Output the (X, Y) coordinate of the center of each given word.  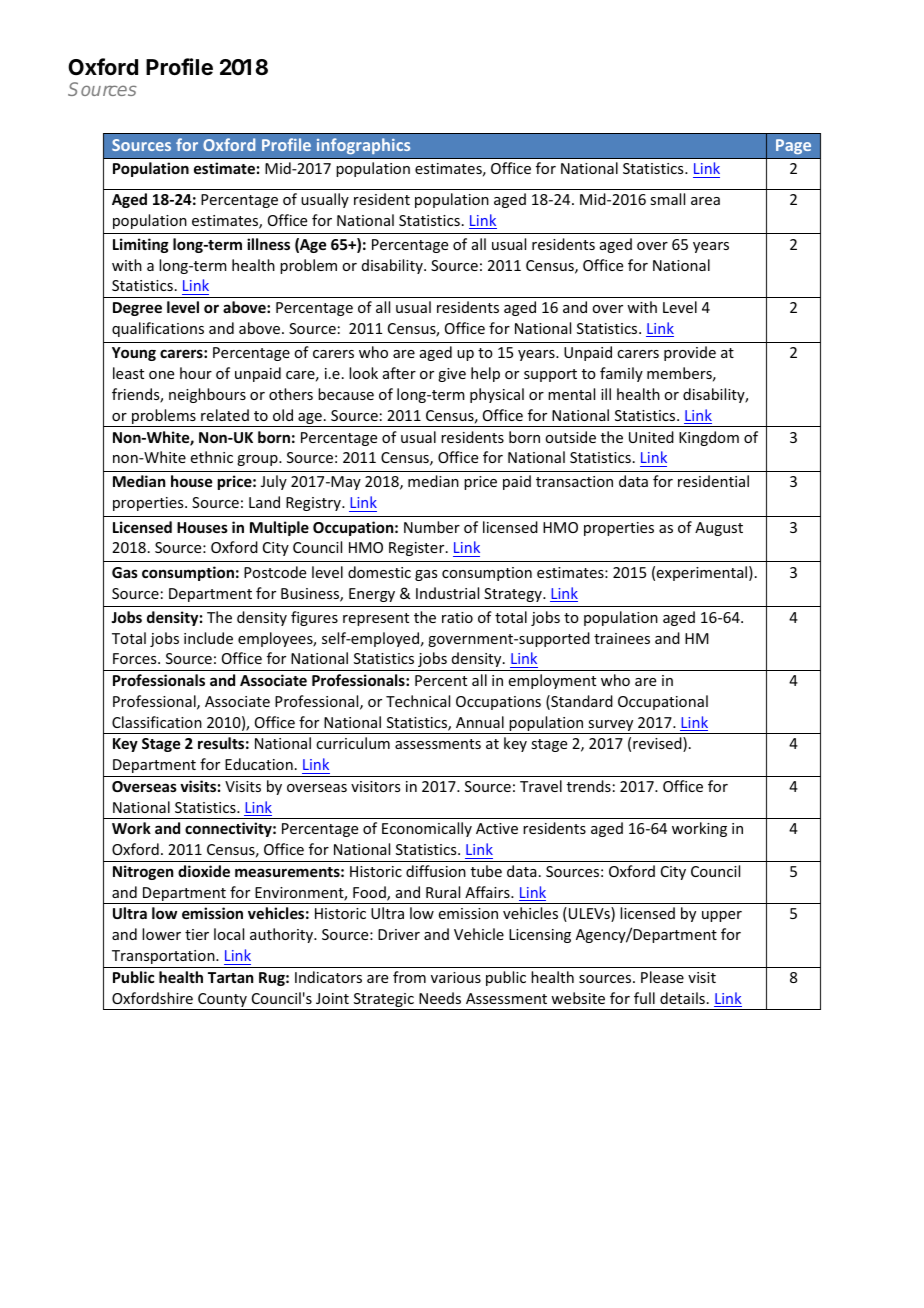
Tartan (230, 977)
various (456, 977)
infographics (363, 146)
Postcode (275, 572)
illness (268, 244)
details (682, 998)
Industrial (447, 593)
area (705, 201)
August (719, 529)
